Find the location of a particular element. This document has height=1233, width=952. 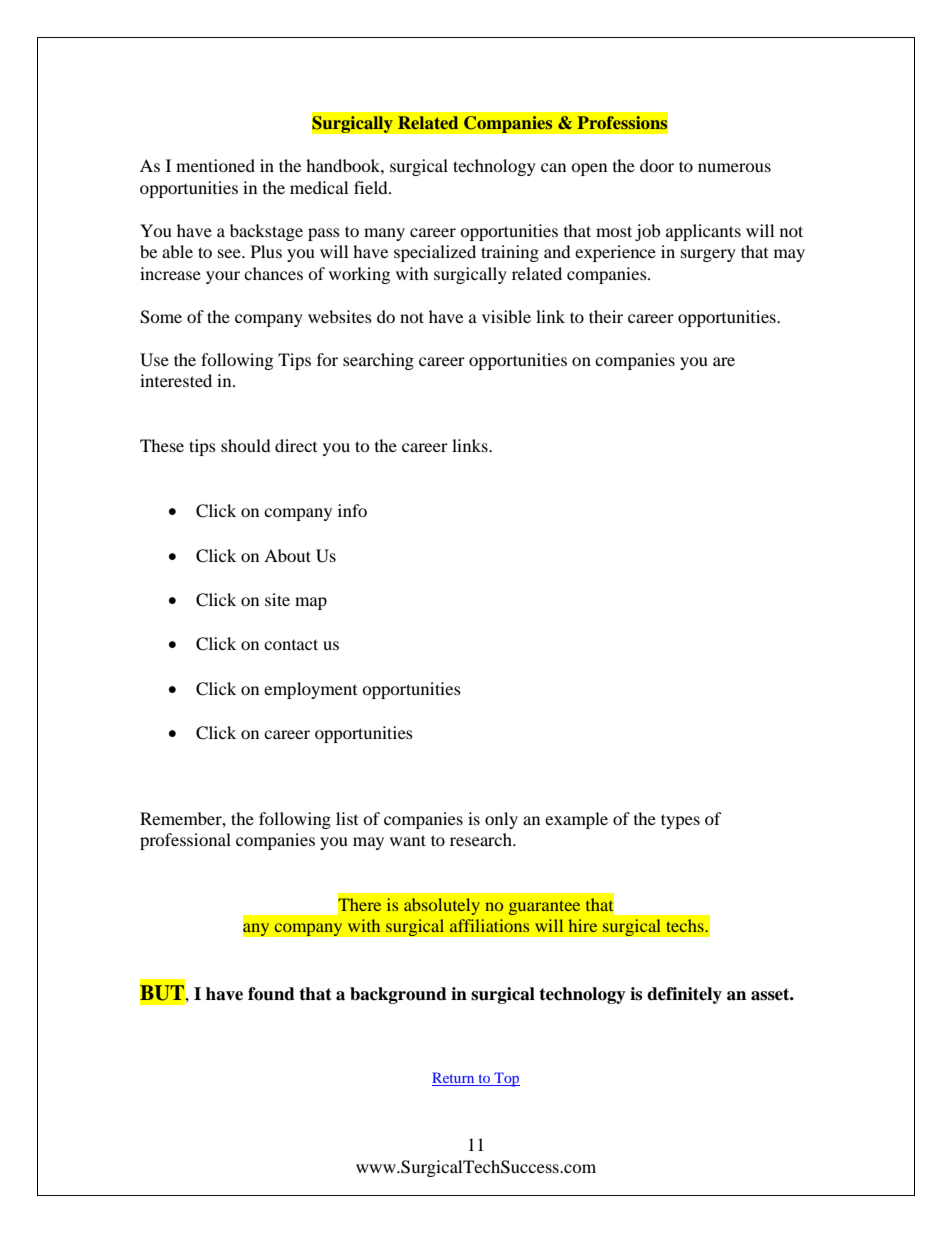

door is located at coordinates (657, 165).
